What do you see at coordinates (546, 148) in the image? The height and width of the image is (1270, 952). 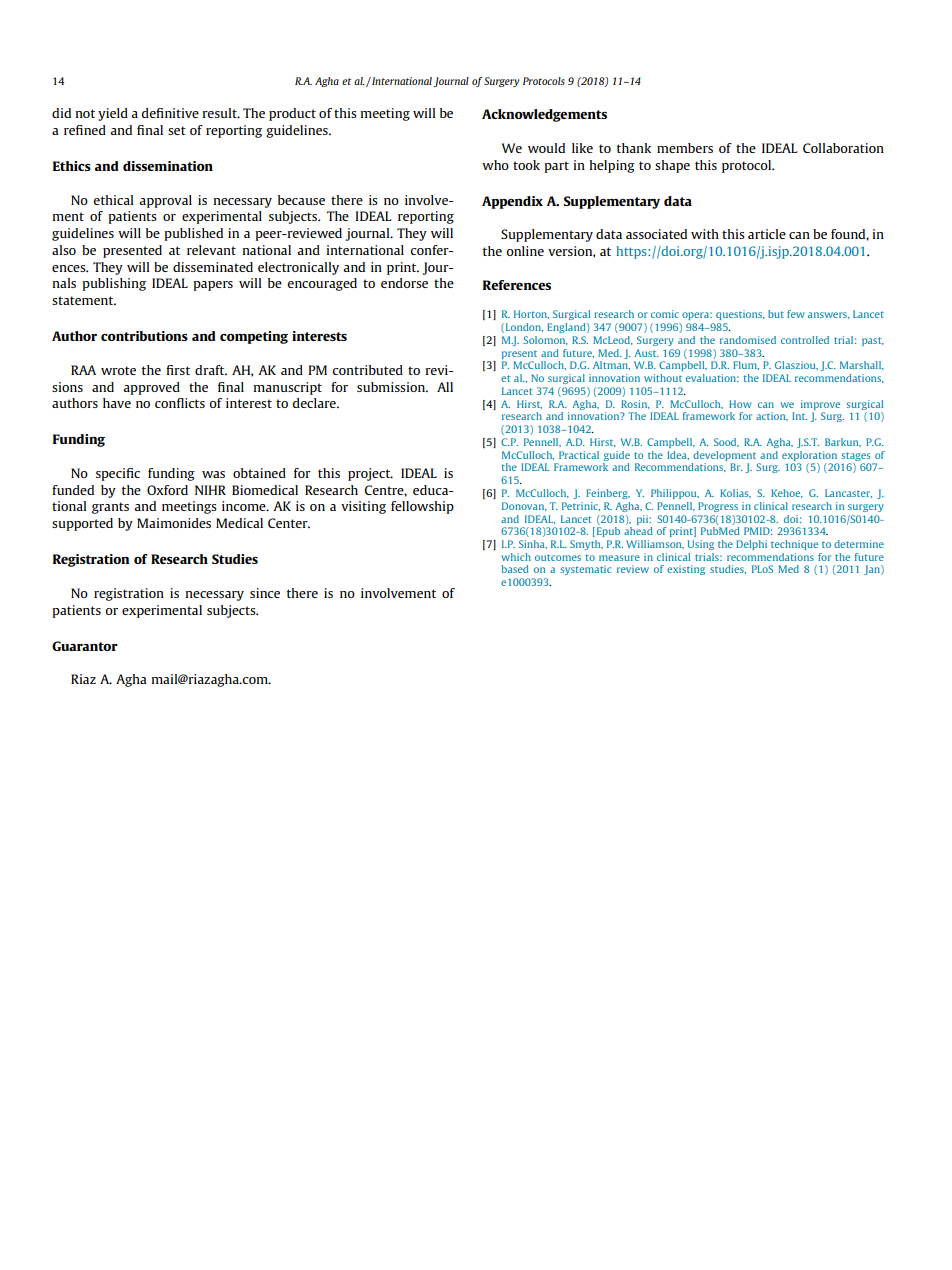 I see `would` at bounding box center [546, 148].
